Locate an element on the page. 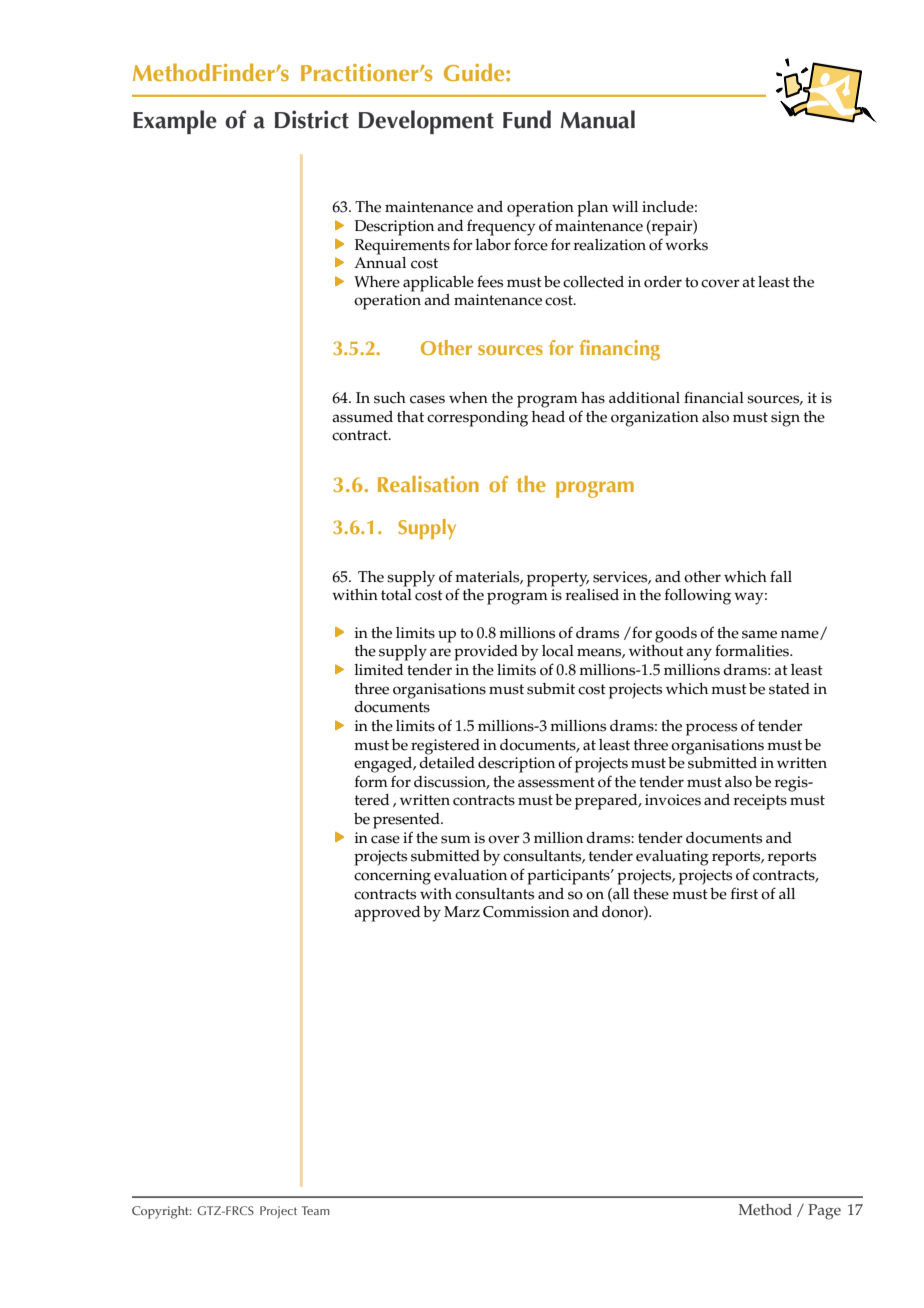  same is located at coordinates (759, 634).
